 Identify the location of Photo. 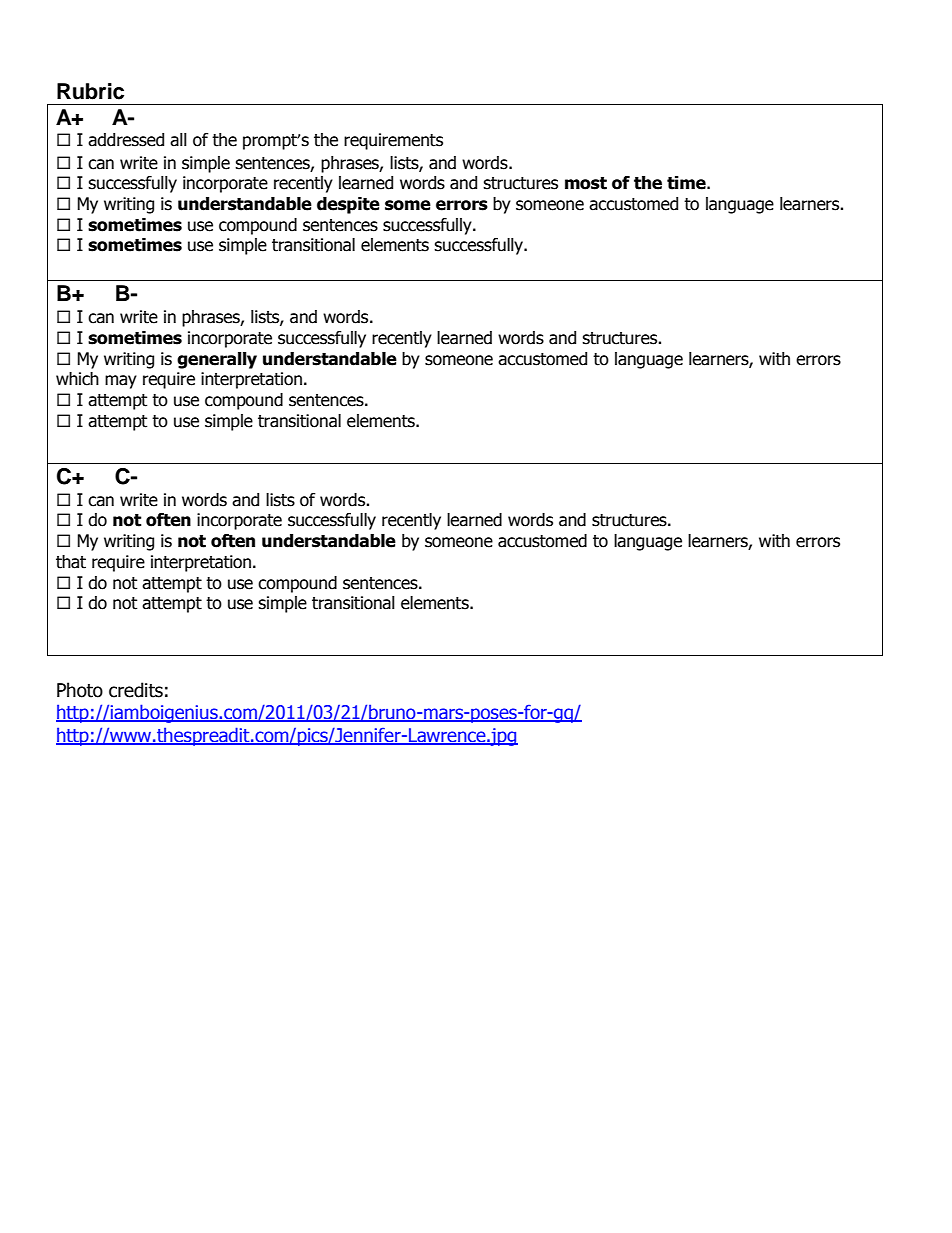
(80, 690).
